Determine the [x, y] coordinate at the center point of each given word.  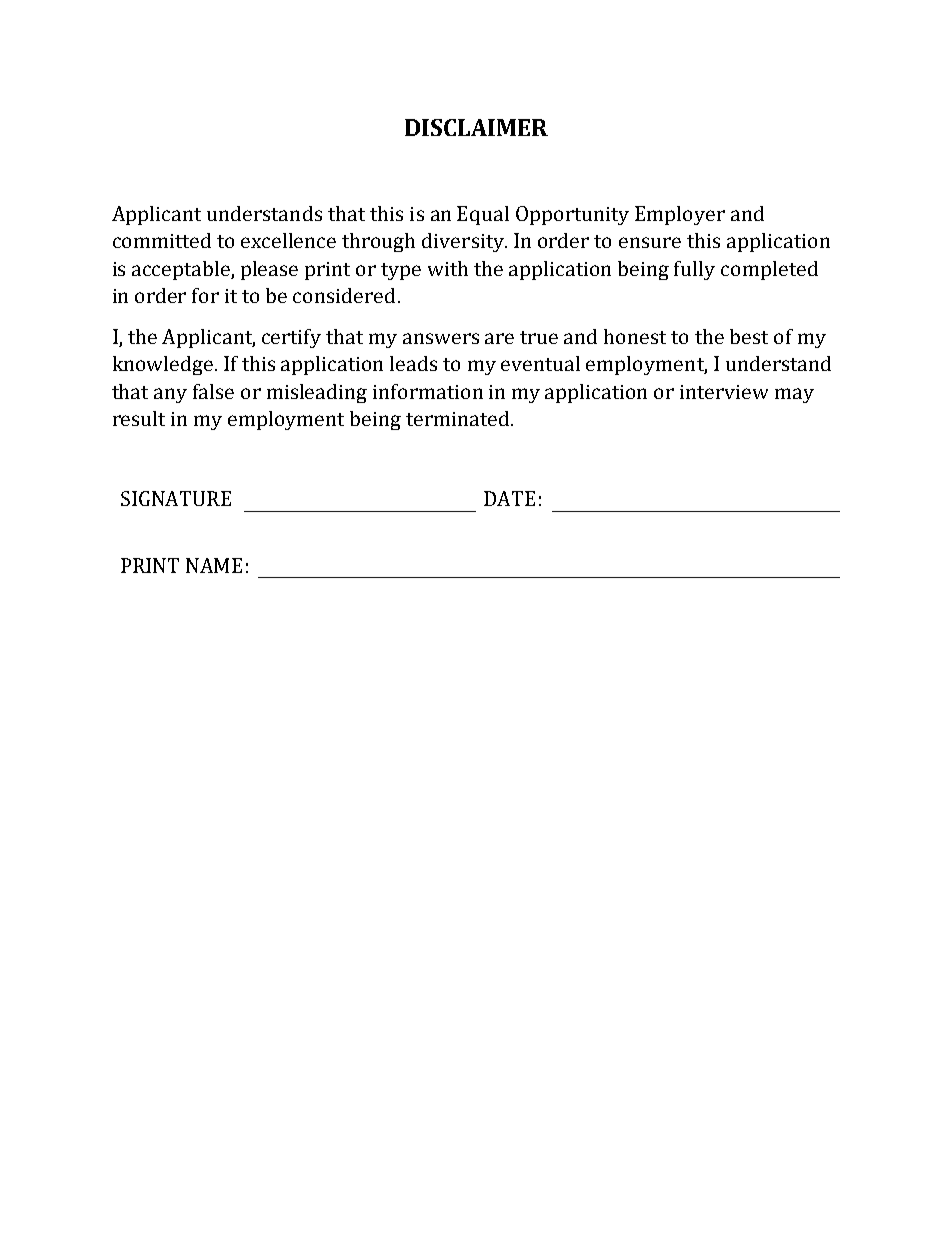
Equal [483, 215]
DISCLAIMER [476, 127]
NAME [214, 565]
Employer [680, 215]
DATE [509, 498]
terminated [459, 418]
